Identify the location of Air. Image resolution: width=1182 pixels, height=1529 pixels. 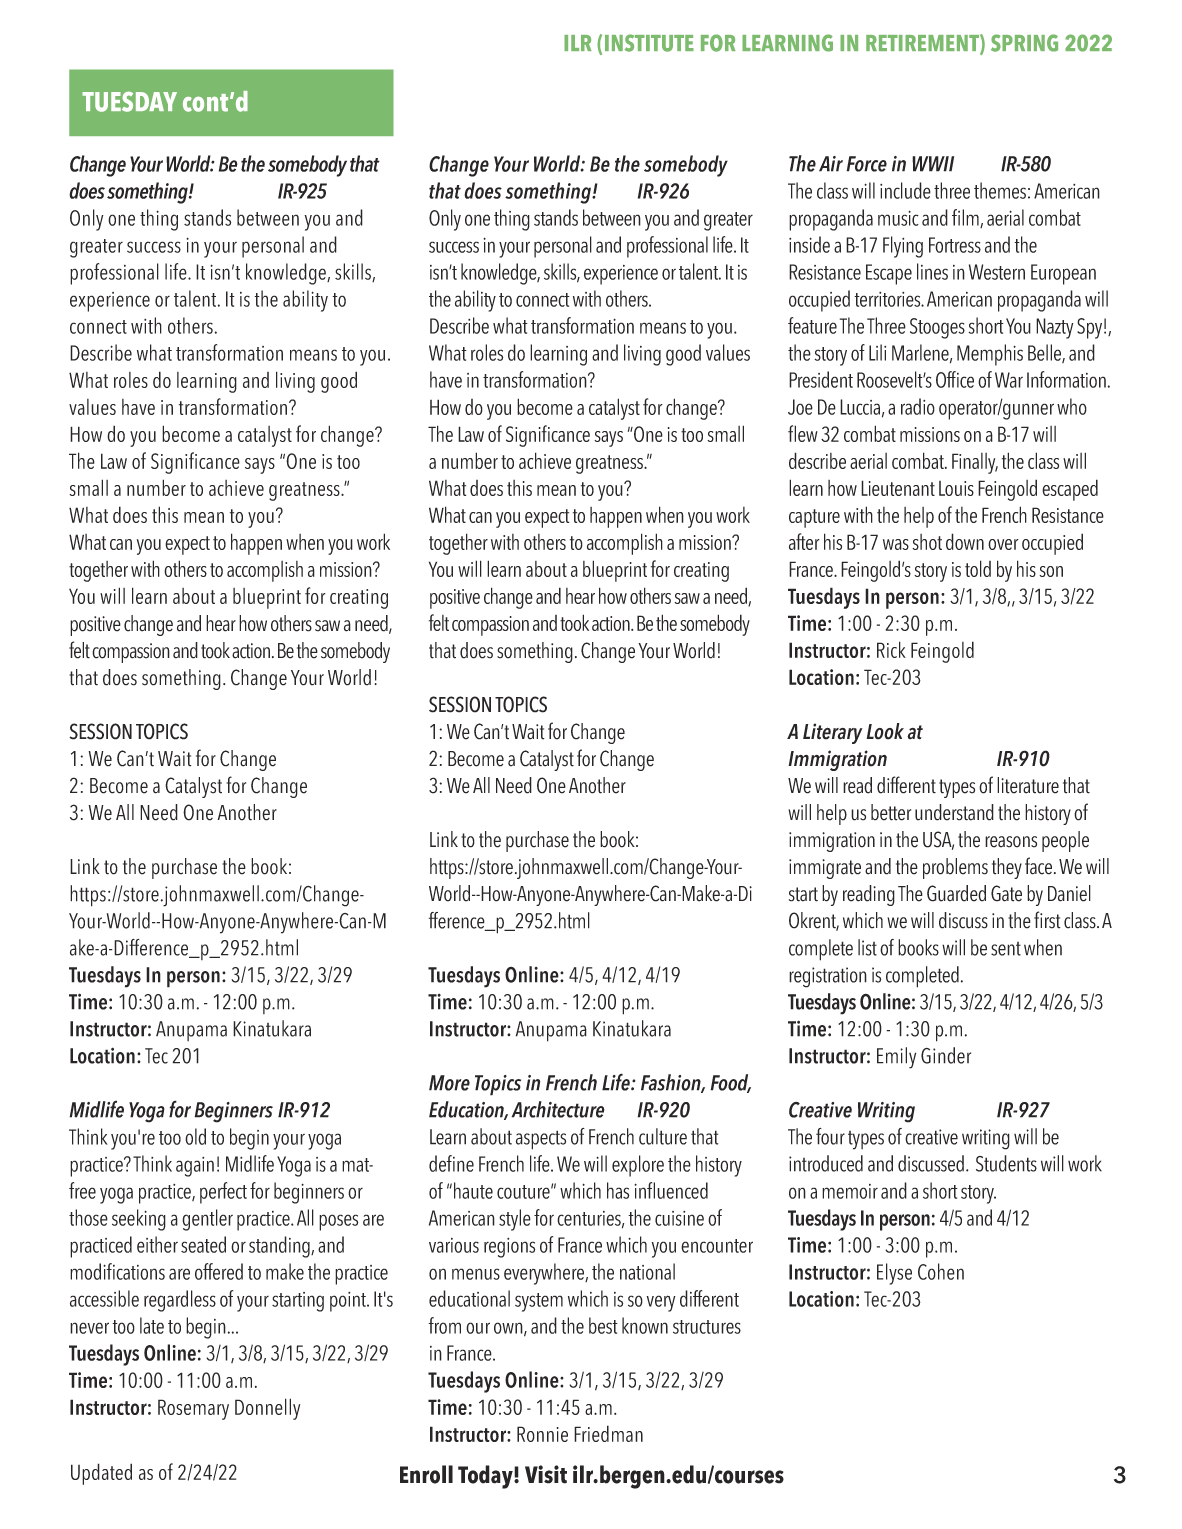
(831, 164).
